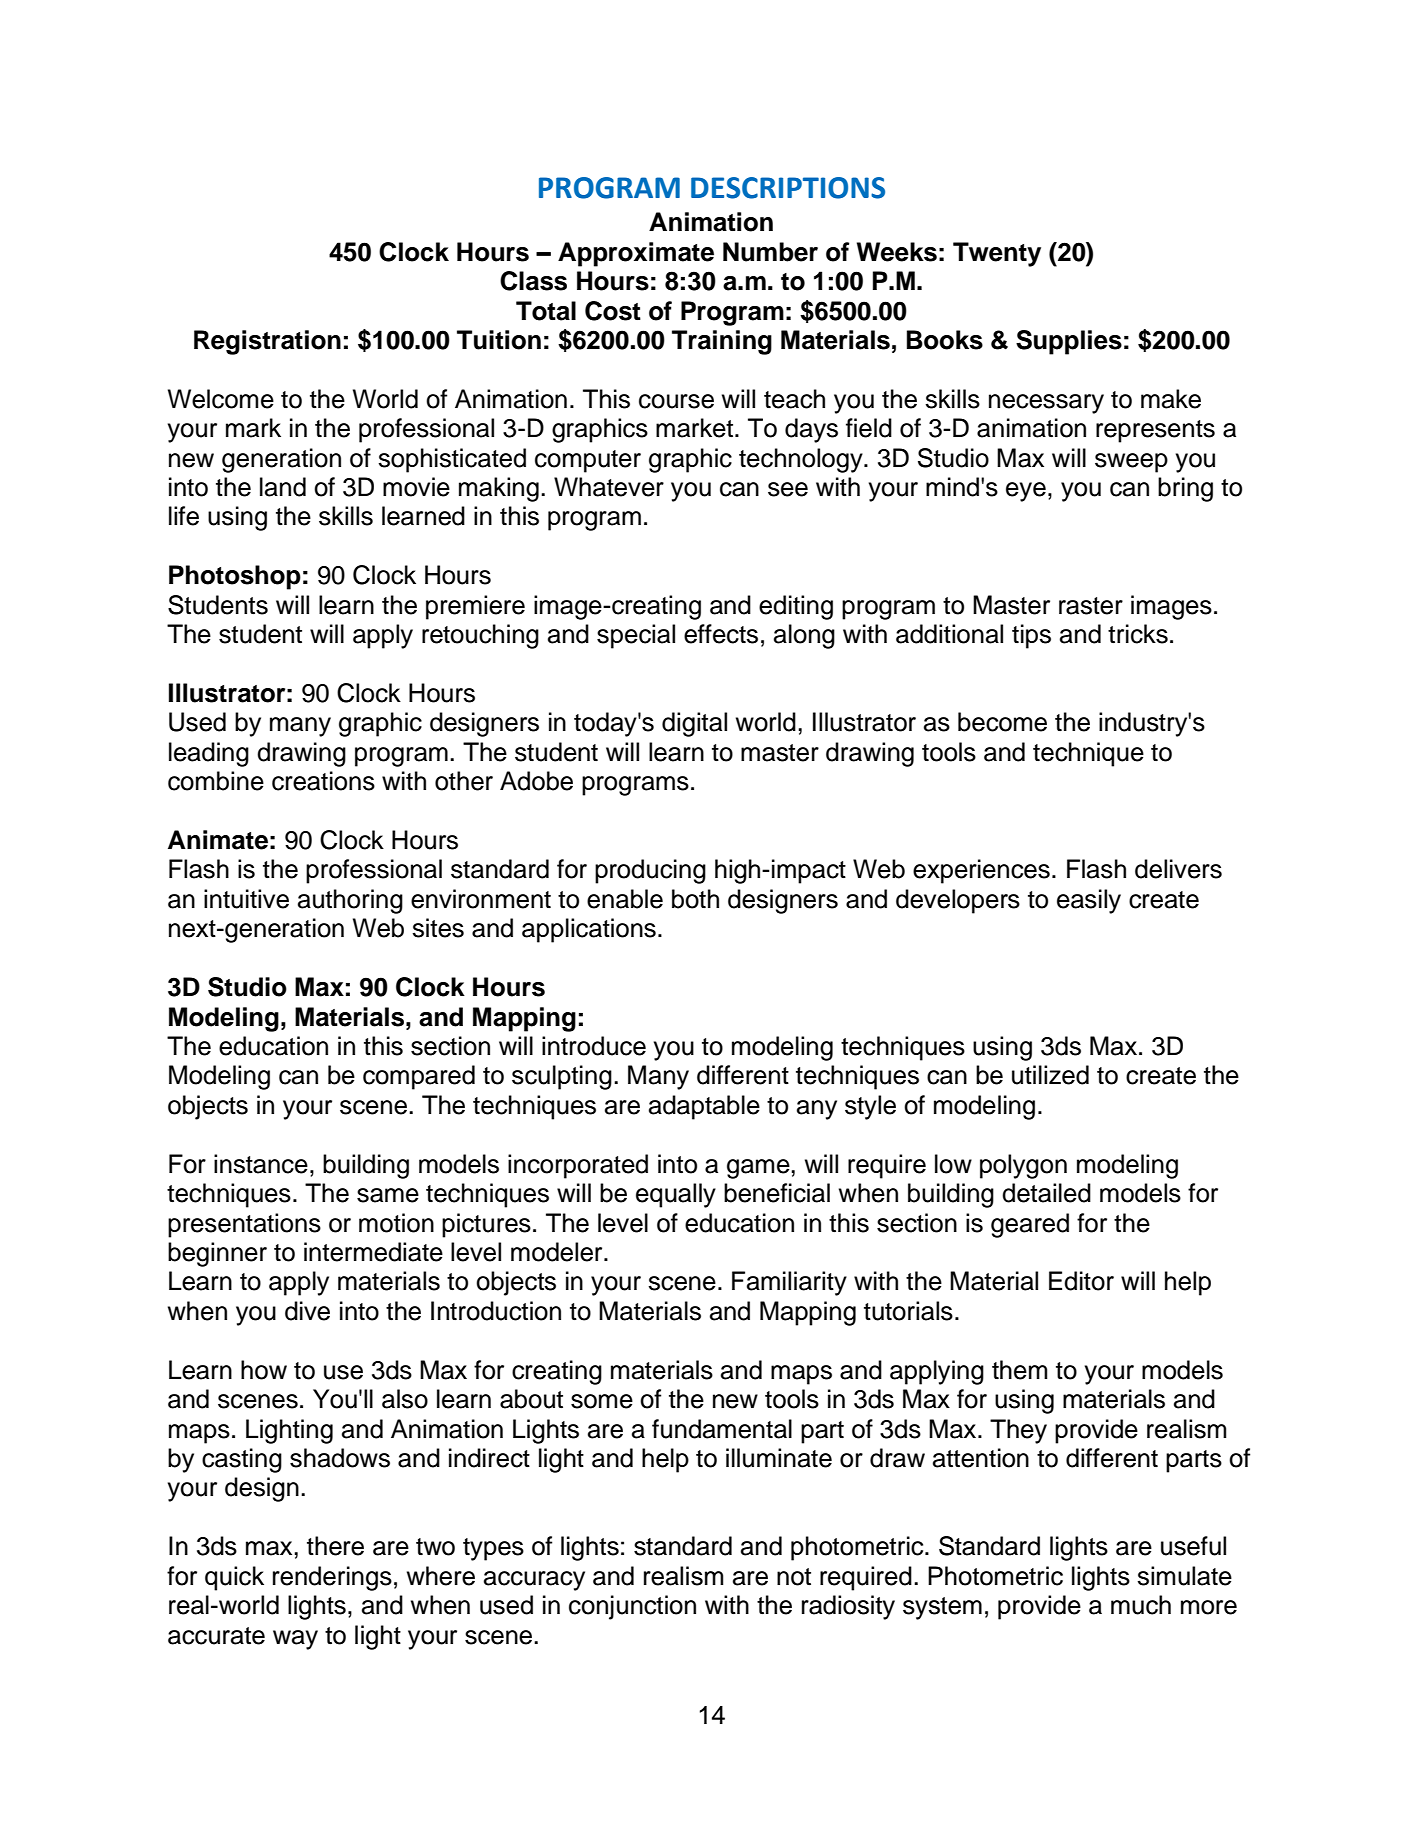 The width and height of the screenshot is (1423, 1842). I want to click on adaptable, so click(704, 1107).
